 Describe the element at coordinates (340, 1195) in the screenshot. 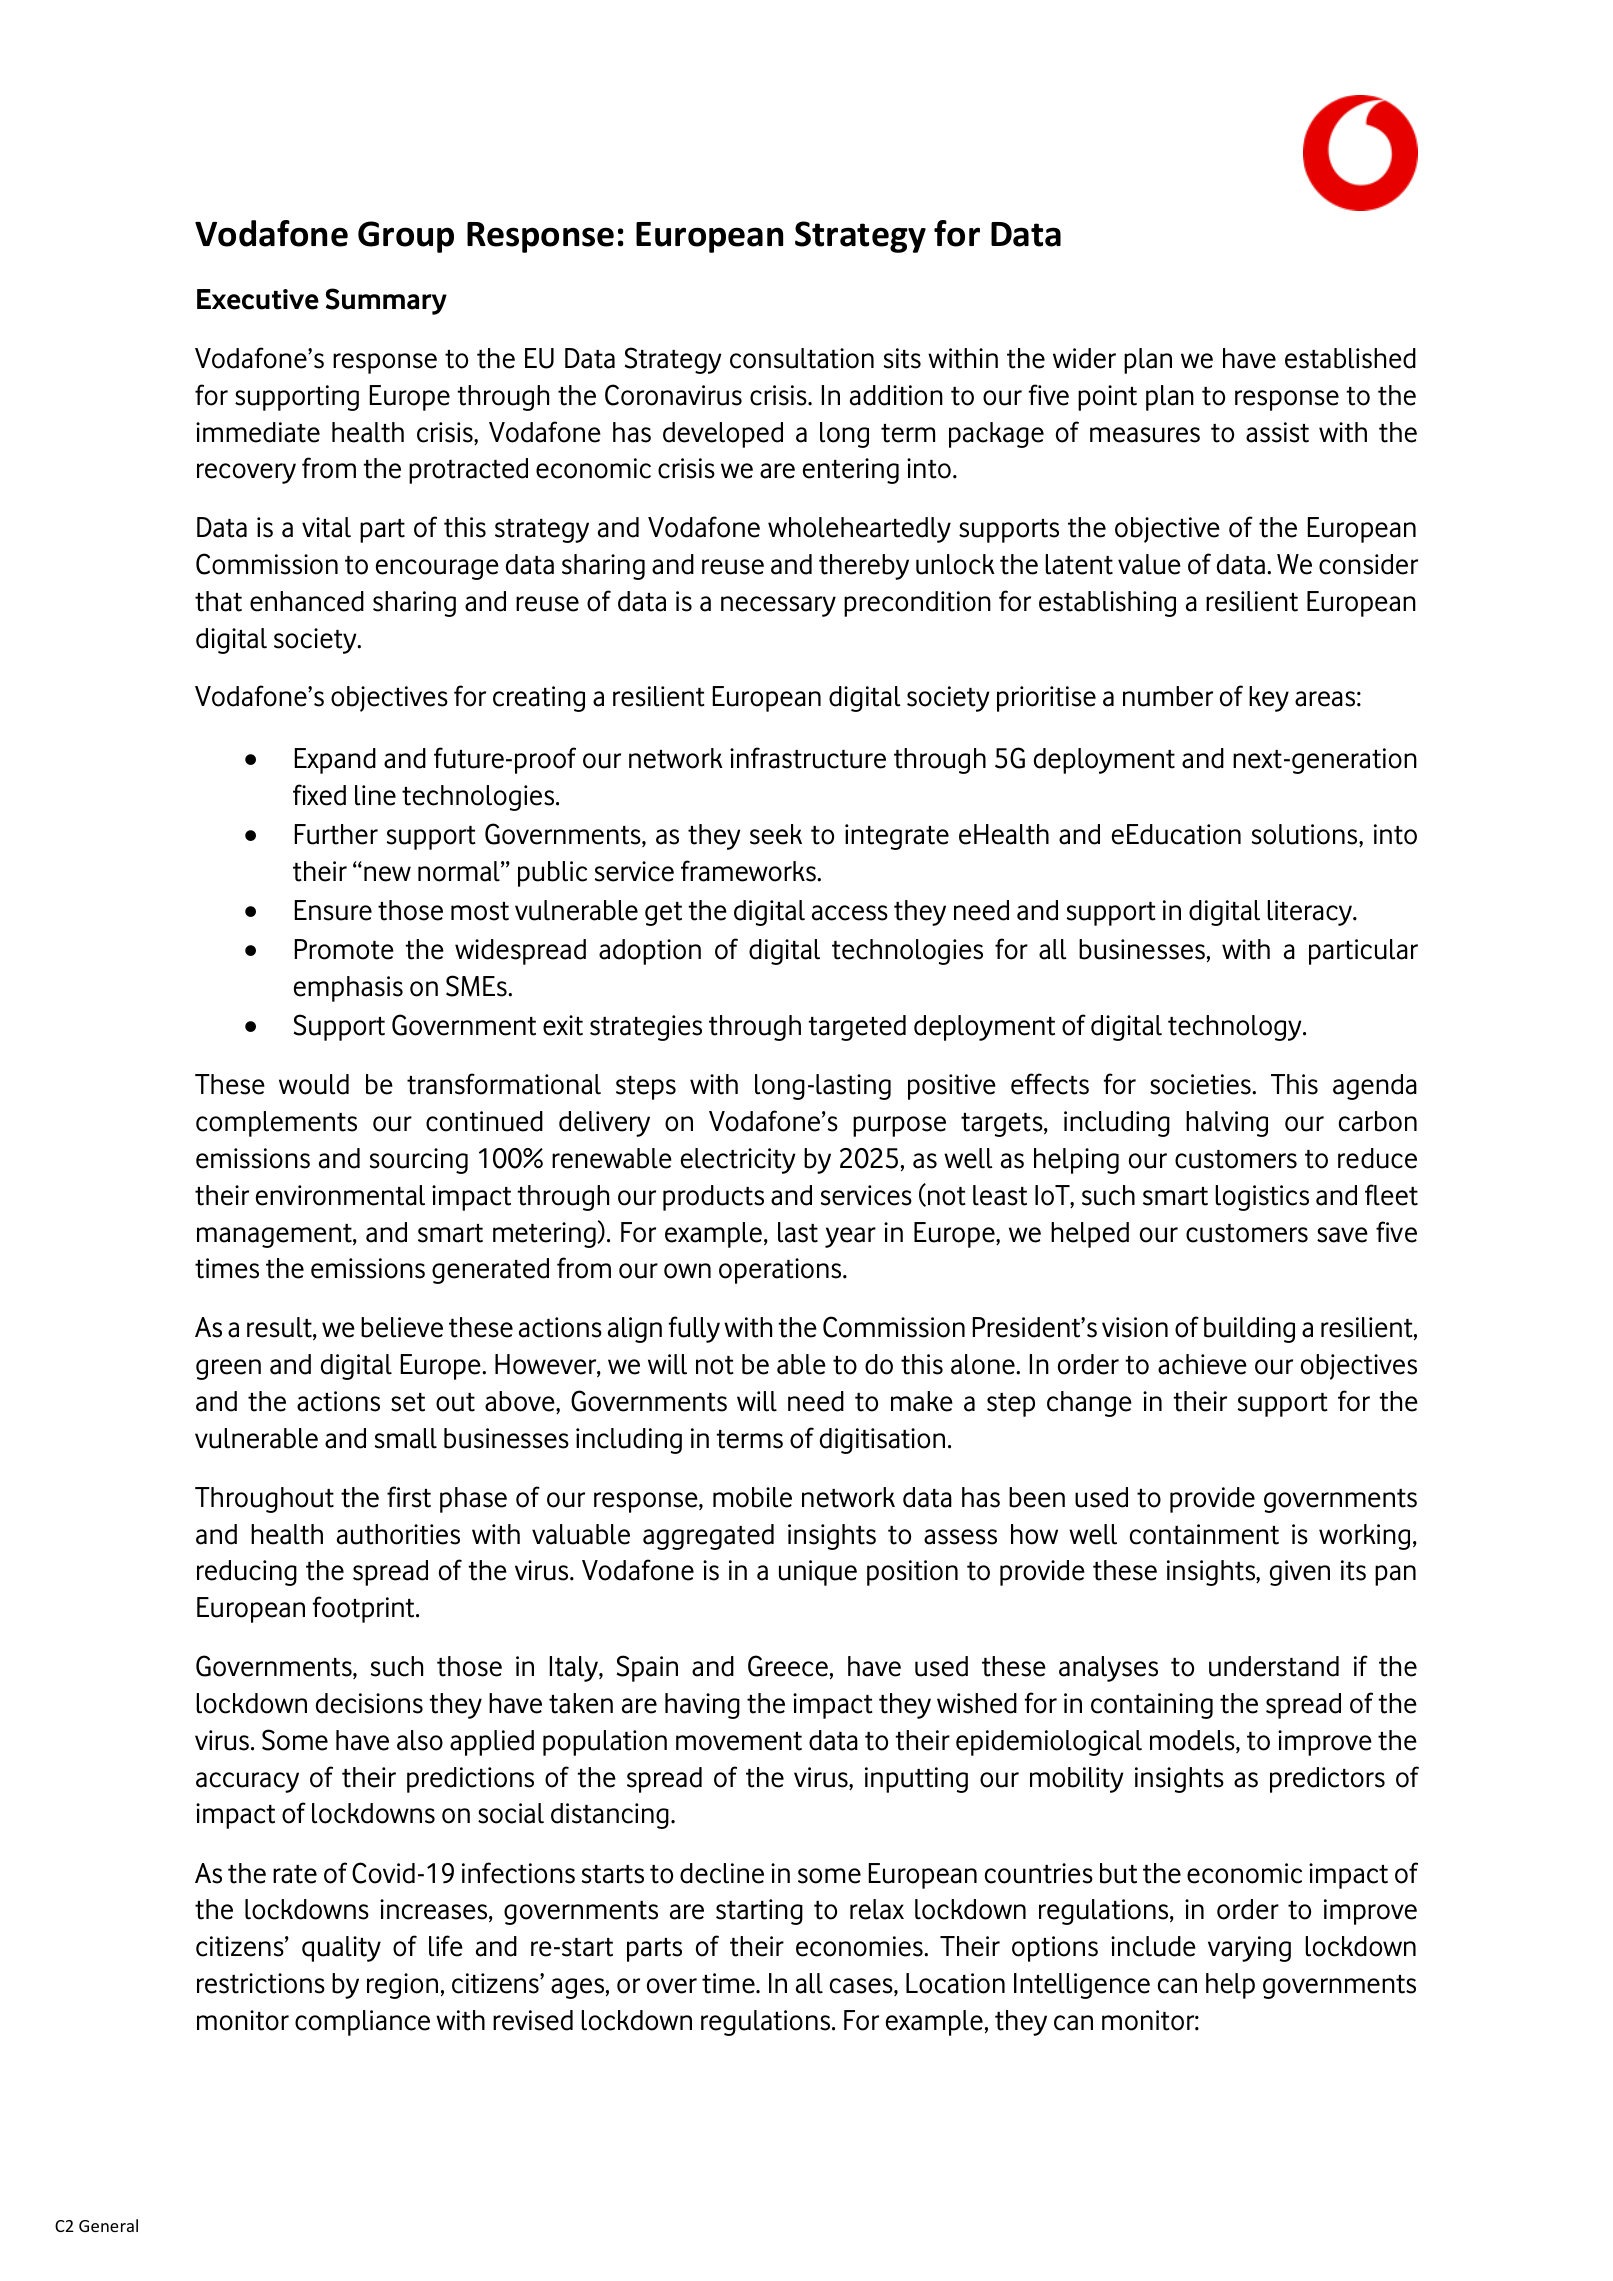

I see `environmental` at that location.
